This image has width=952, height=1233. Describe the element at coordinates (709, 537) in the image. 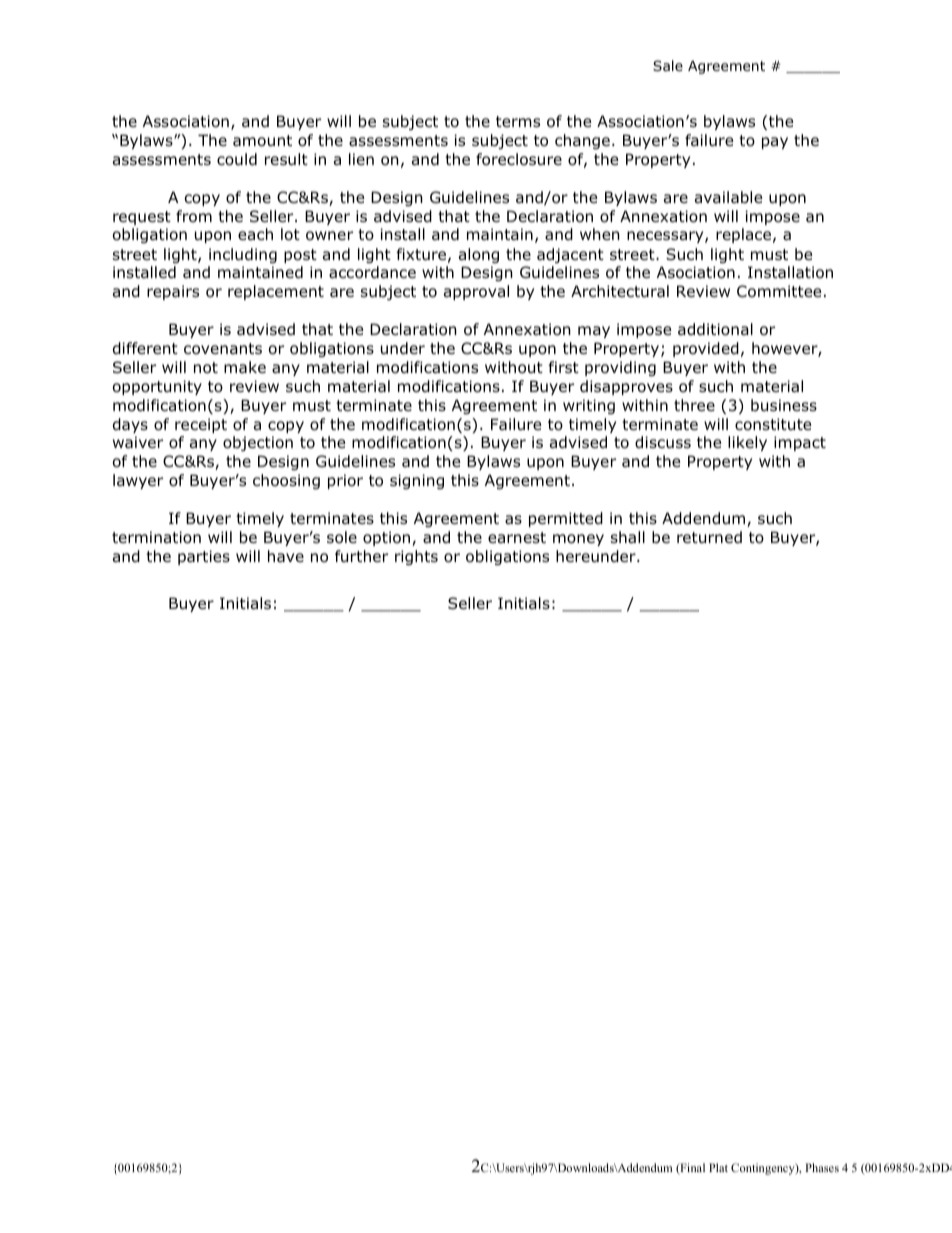

I see `returned` at that location.
